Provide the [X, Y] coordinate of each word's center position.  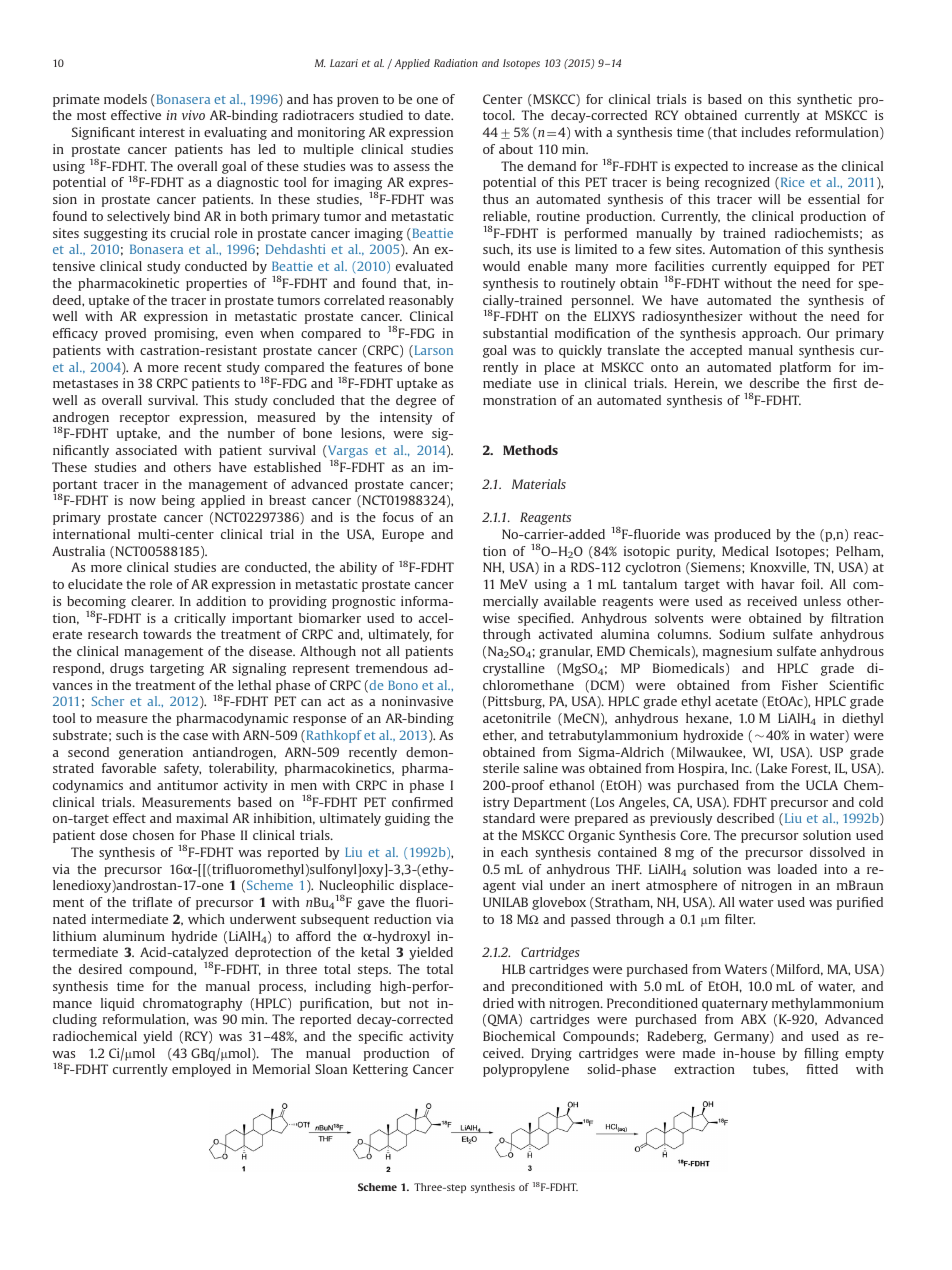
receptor [145, 419]
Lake [774, 768]
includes [766, 132]
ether [499, 735]
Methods [530, 450]
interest [162, 132]
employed [201, 1070]
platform [805, 368]
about [516, 149]
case [195, 736]
